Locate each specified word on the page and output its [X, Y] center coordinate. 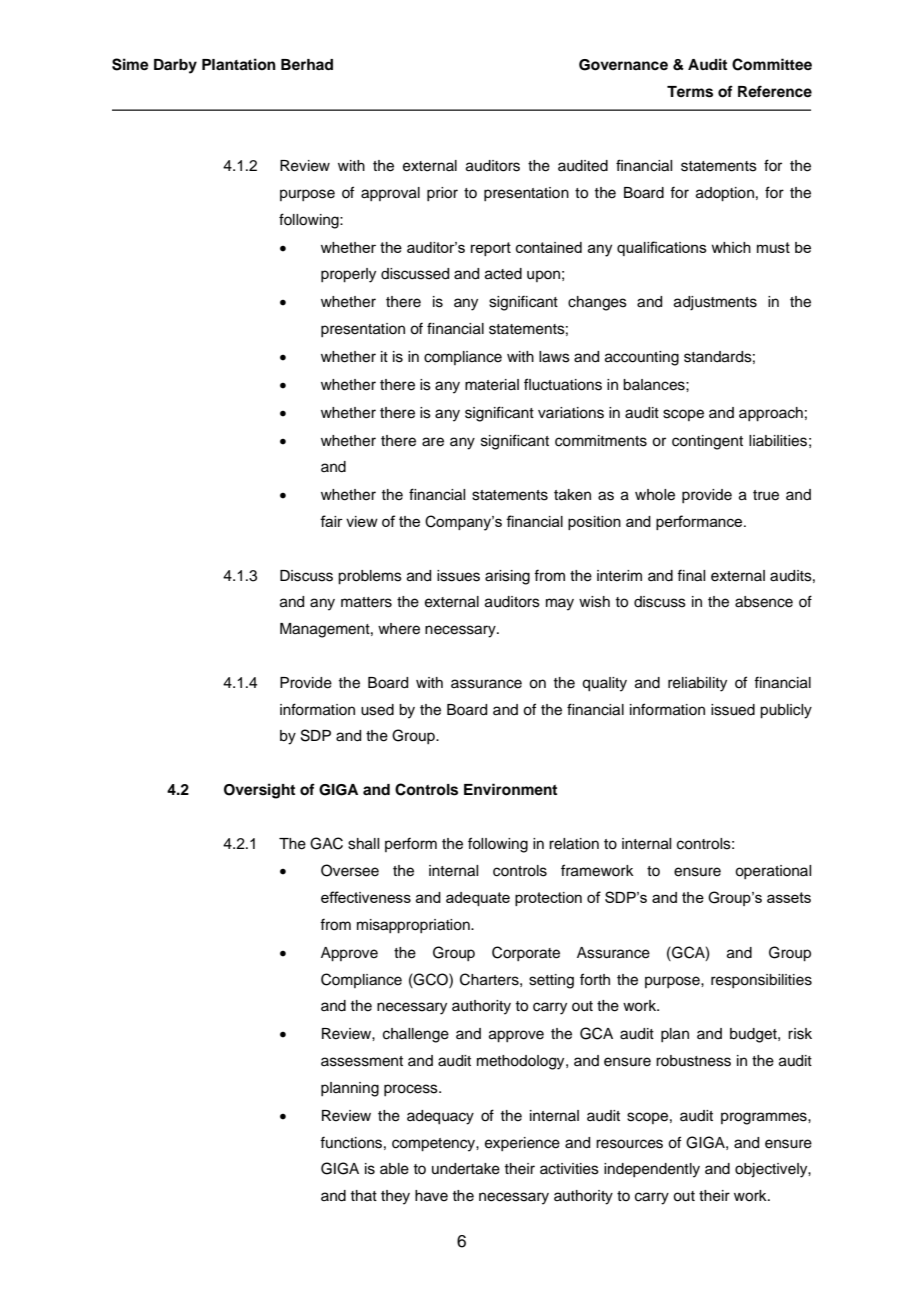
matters [366, 602]
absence [764, 602]
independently [652, 1170]
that [363, 1195]
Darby [175, 66]
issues [458, 576]
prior [442, 194]
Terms [690, 92]
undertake [466, 1169]
